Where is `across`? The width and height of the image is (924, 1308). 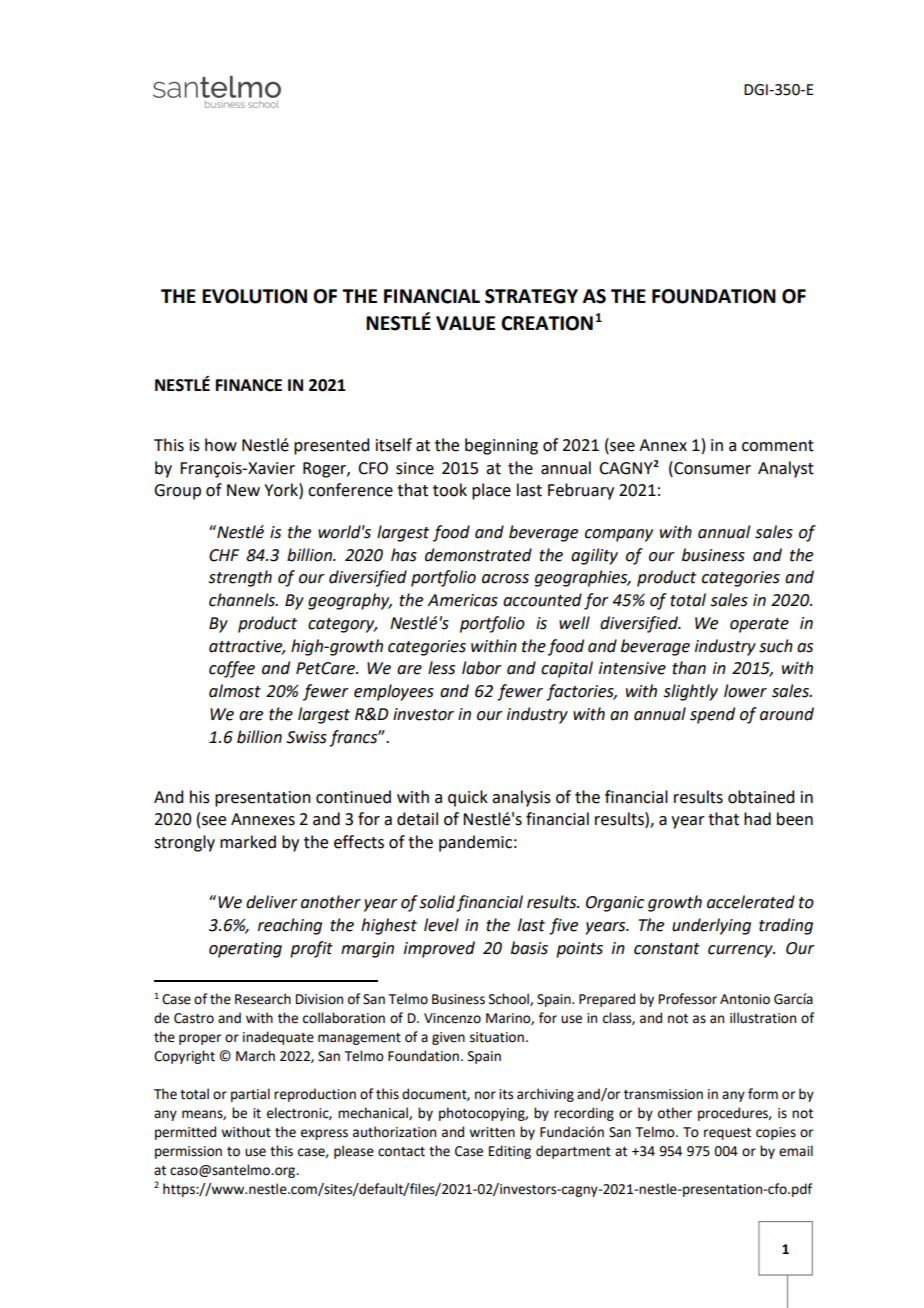
across is located at coordinates (505, 579).
